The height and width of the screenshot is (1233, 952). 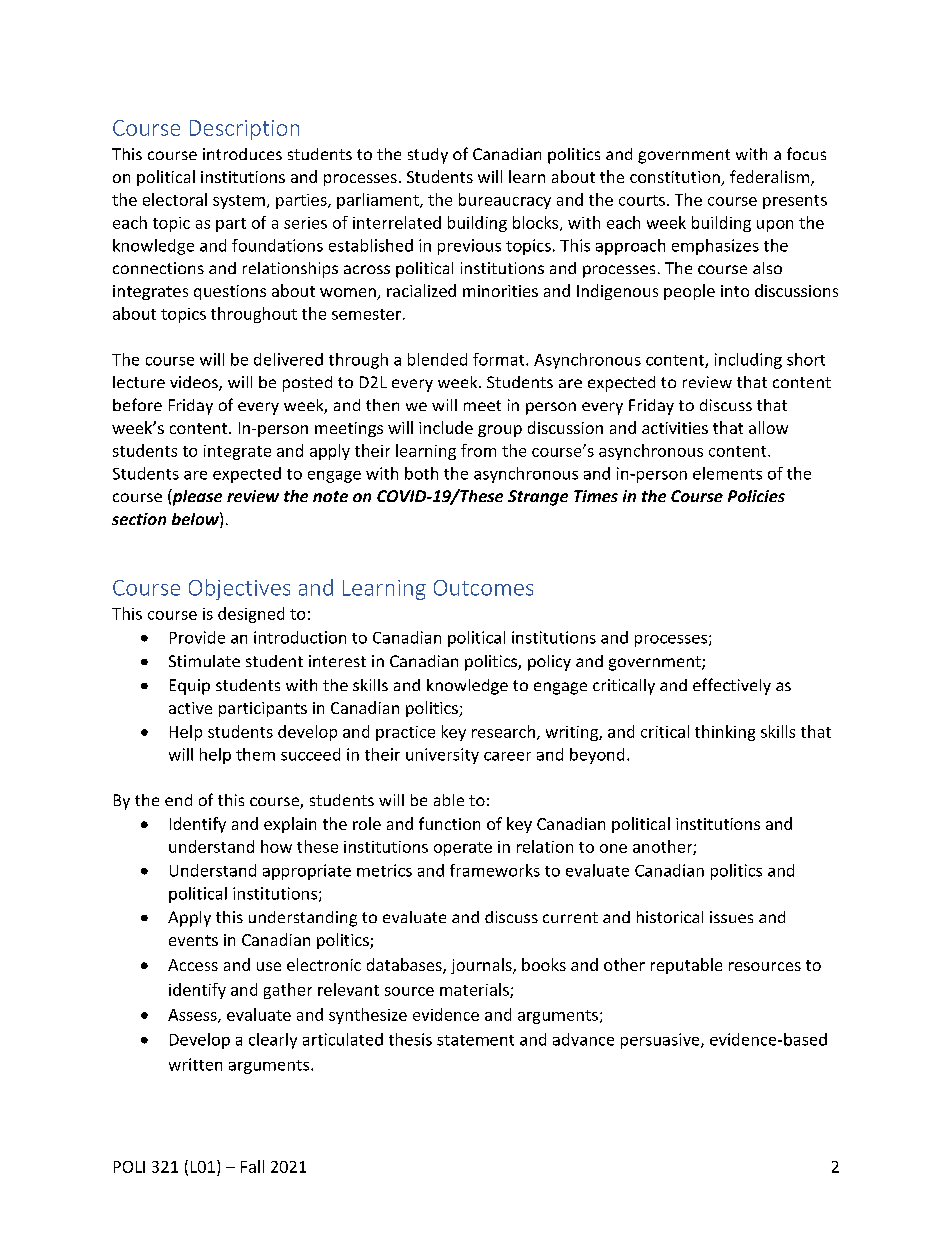 What do you see at coordinates (255, 754) in the screenshot?
I see `them` at bounding box center [255, 754].
